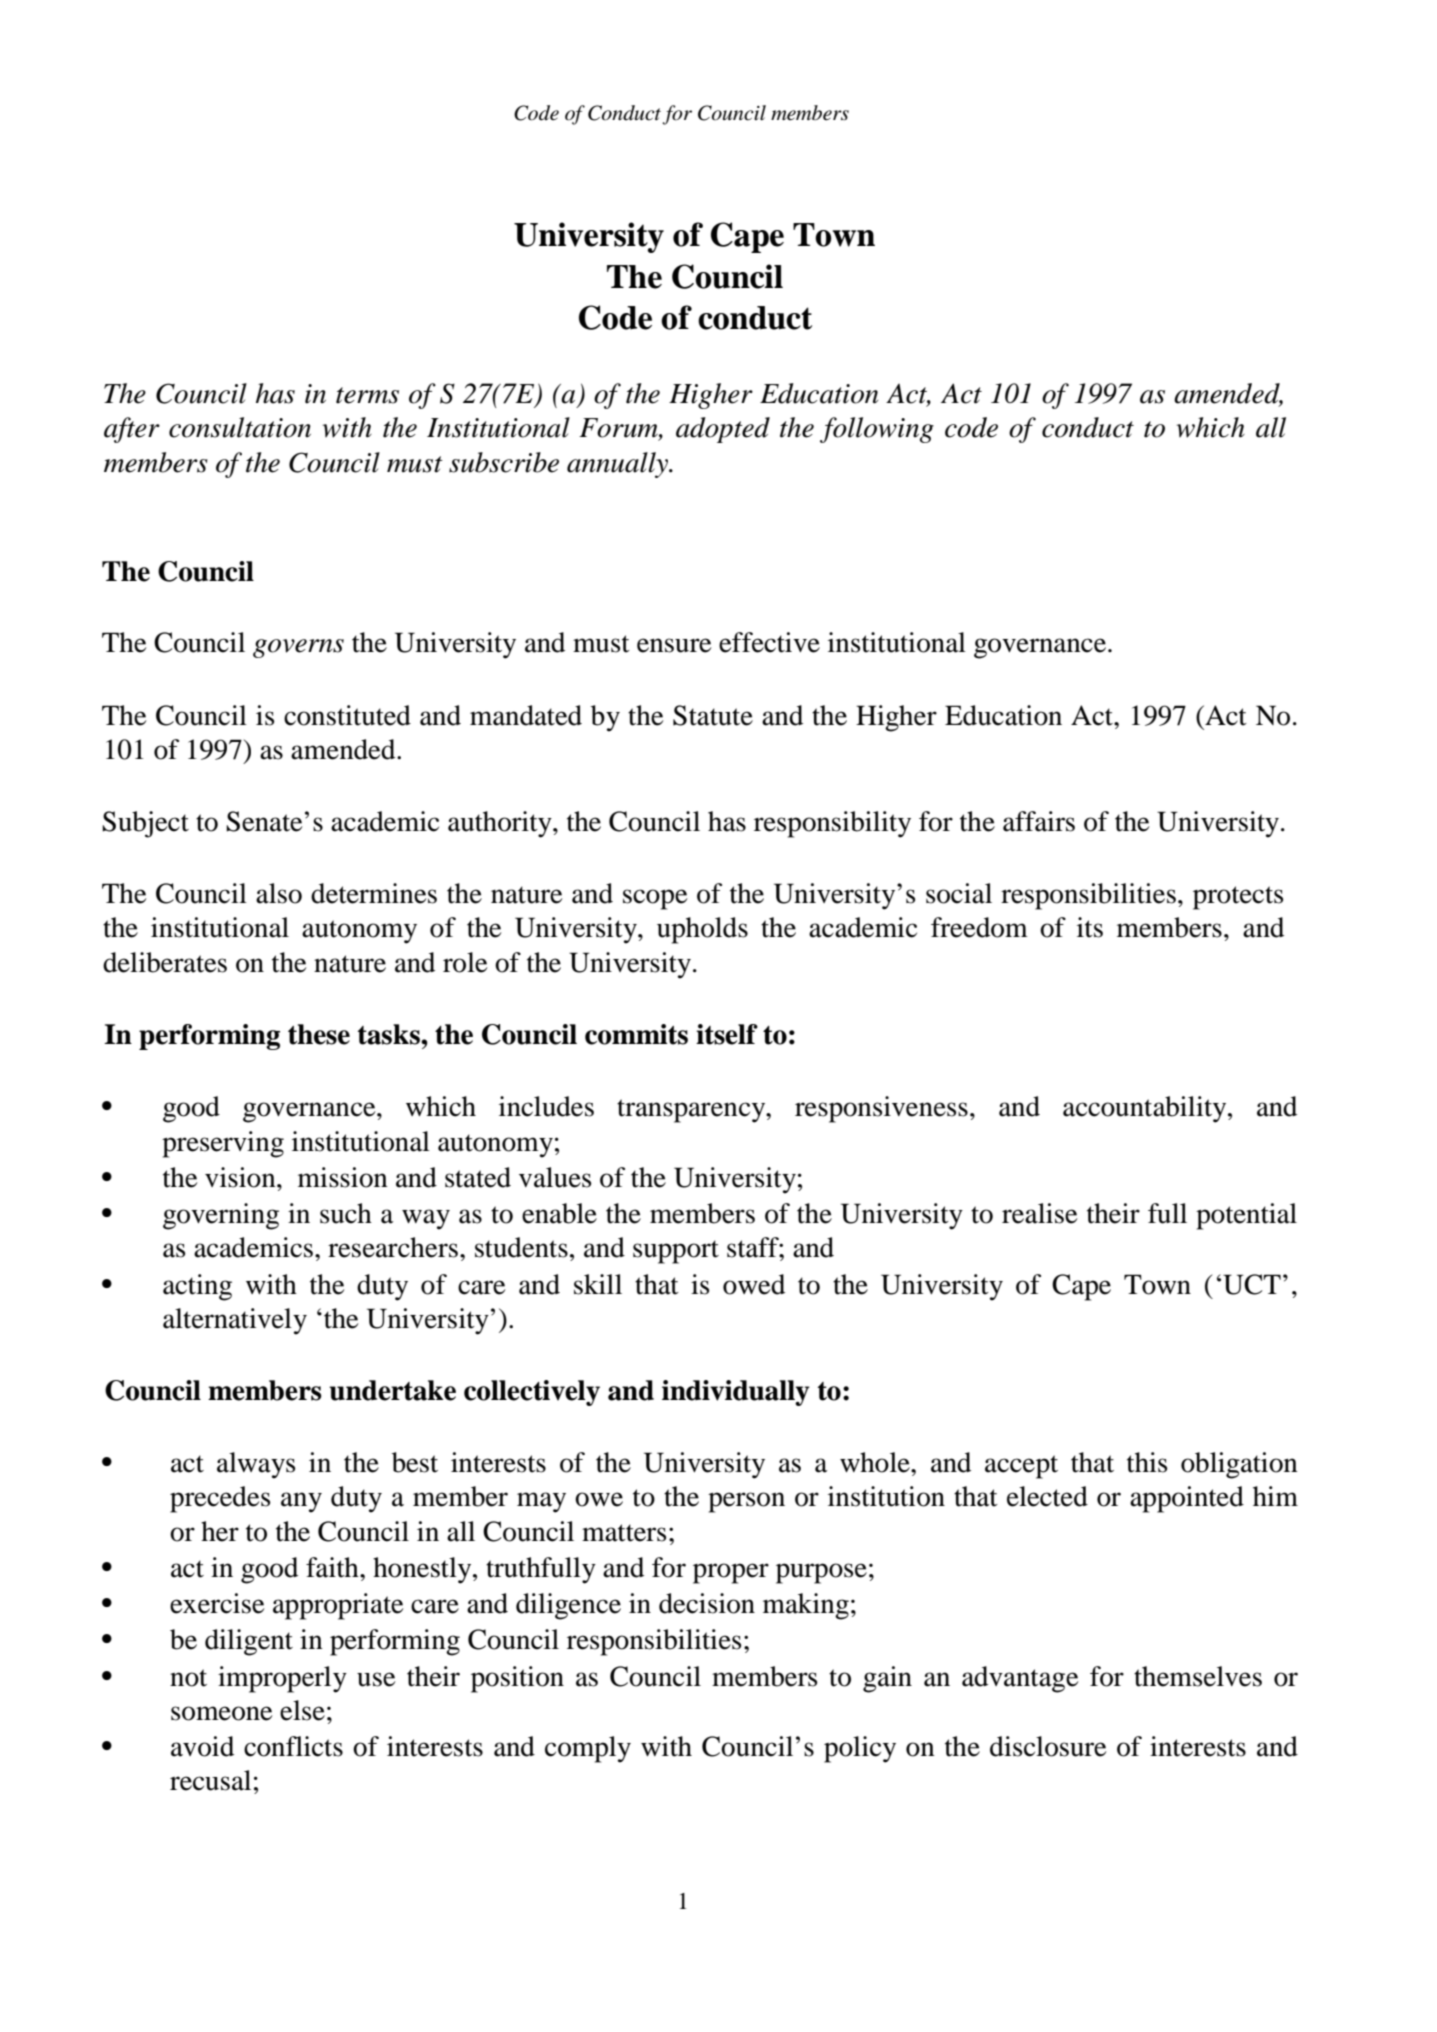 The image size is (1437, 2032). What do you see at coordinates (1198, 1676) in the screenshot?
I see `themselves` at bounding box center [1198, 1676].
